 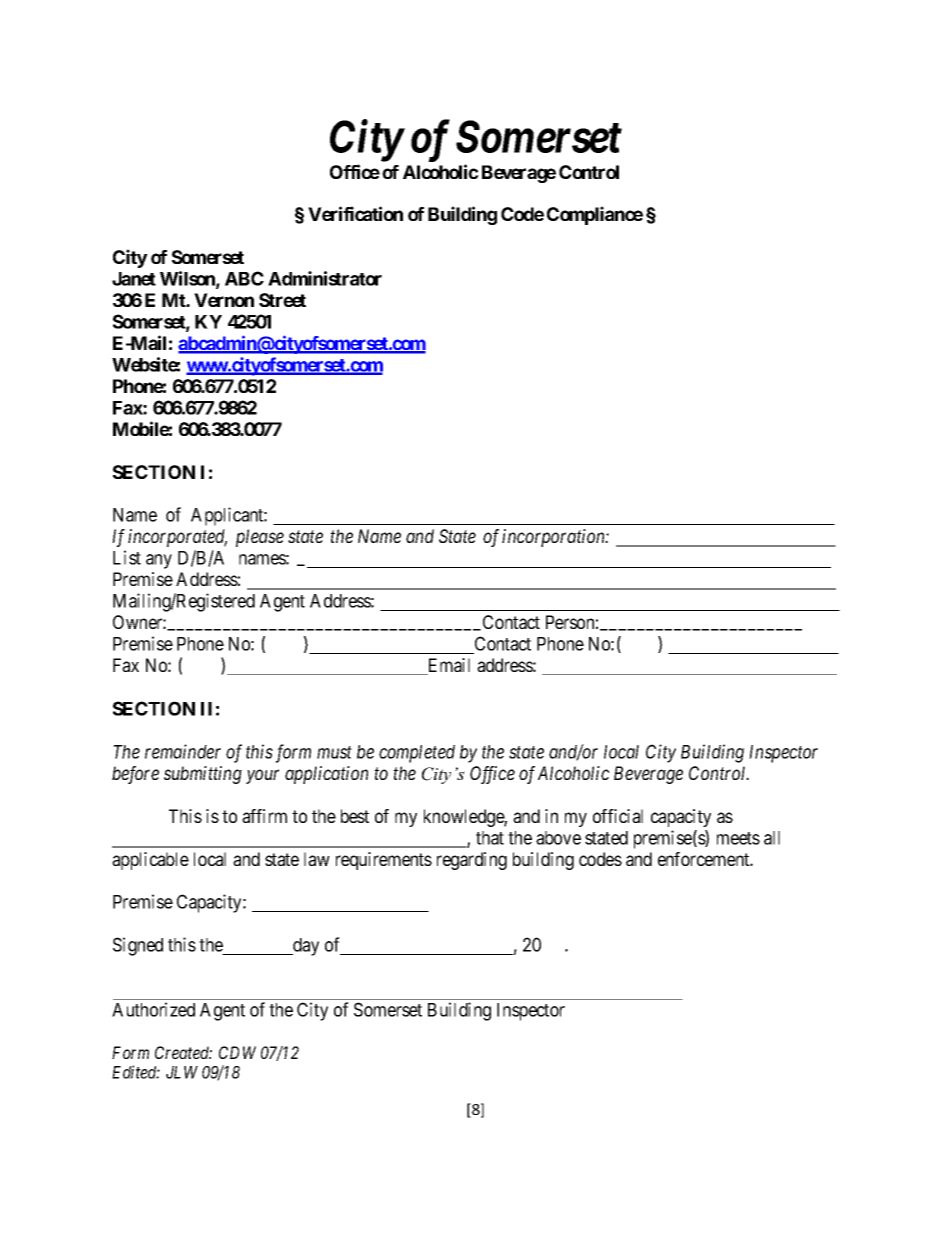 What do you see at coordinates (134, 279) in the image?
I see `Janet` at bounding box center [134, 279].
